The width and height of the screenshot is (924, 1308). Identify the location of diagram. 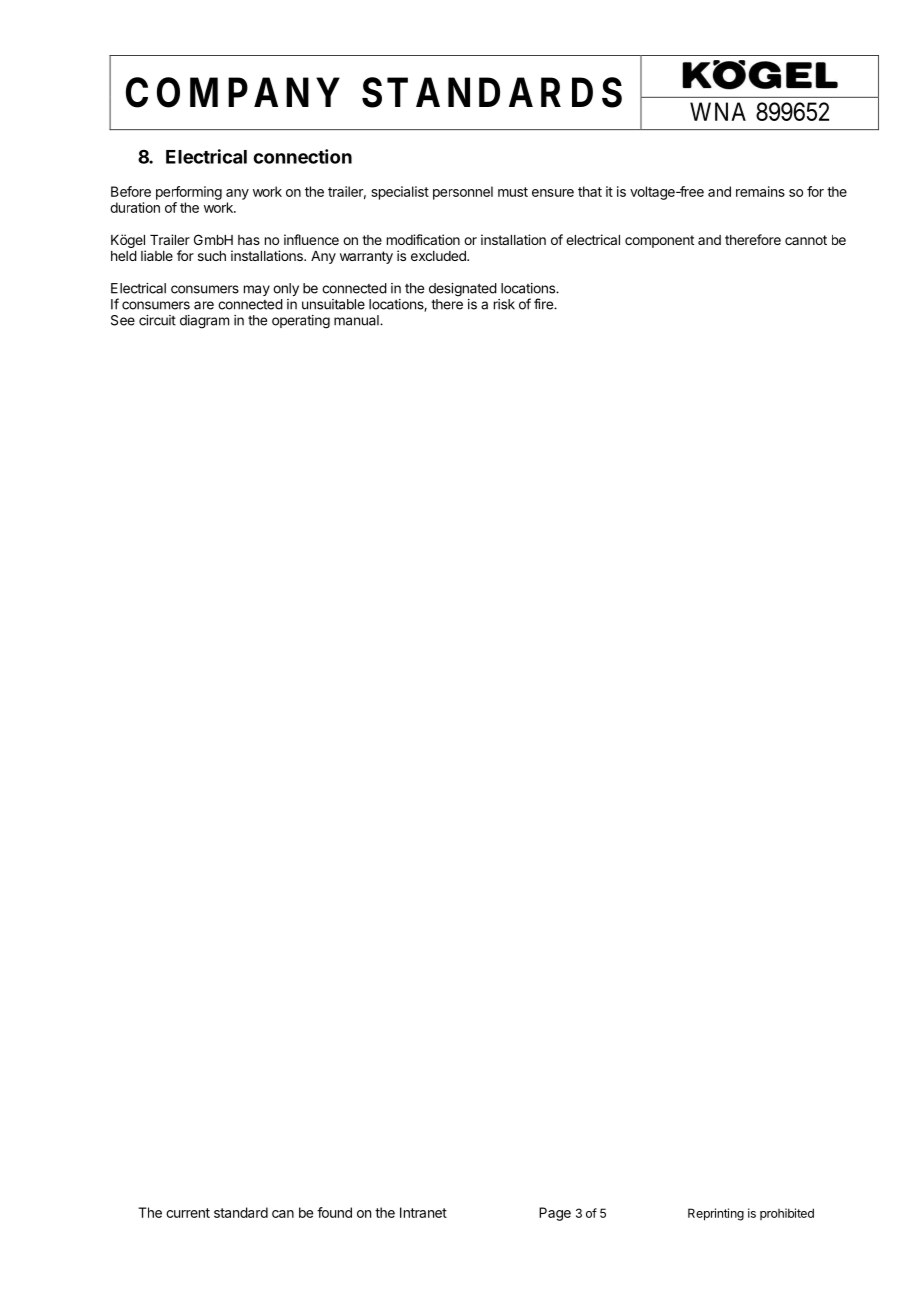
(204, 322).
